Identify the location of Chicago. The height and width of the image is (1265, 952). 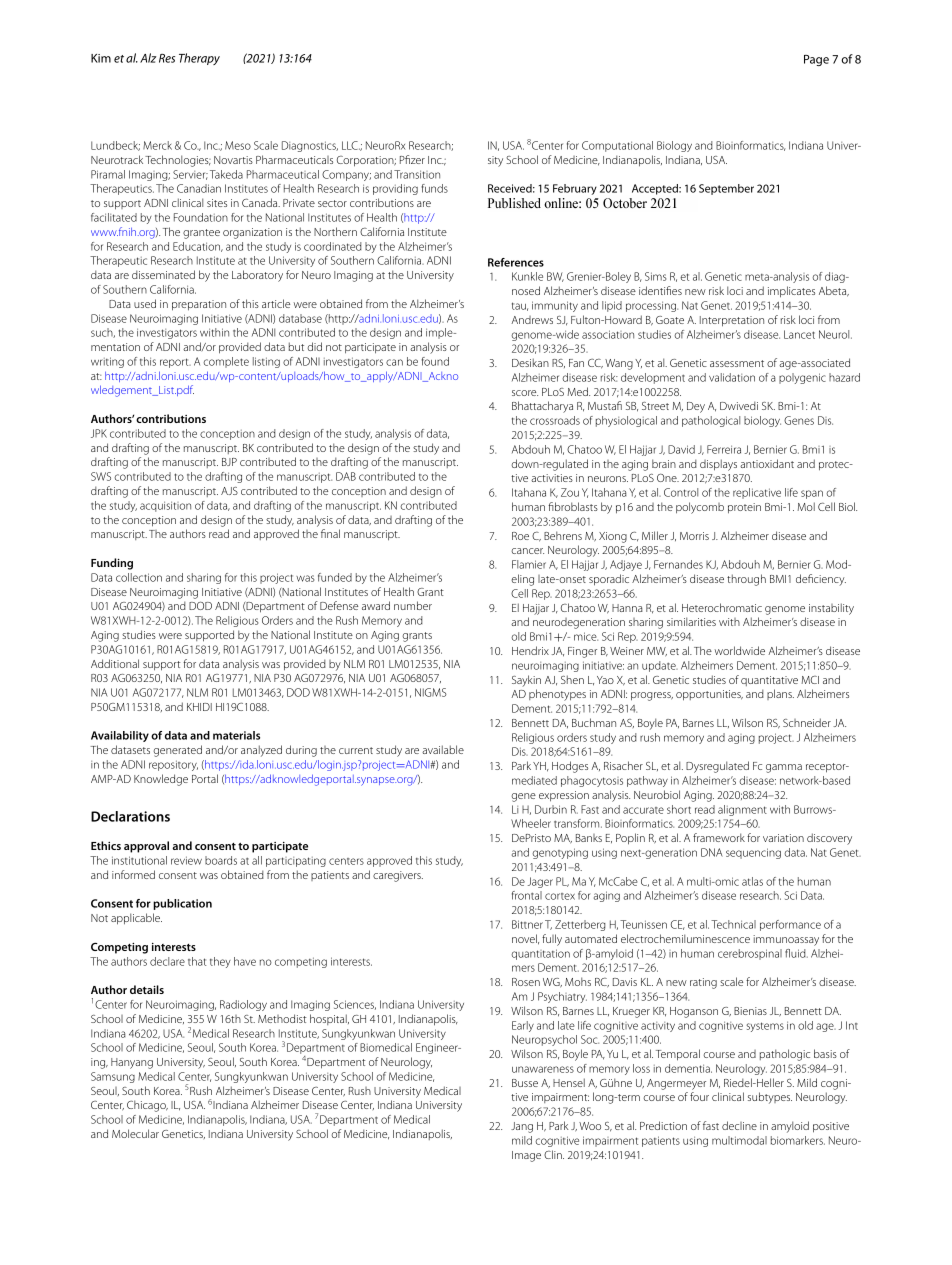
(147, 1106).
